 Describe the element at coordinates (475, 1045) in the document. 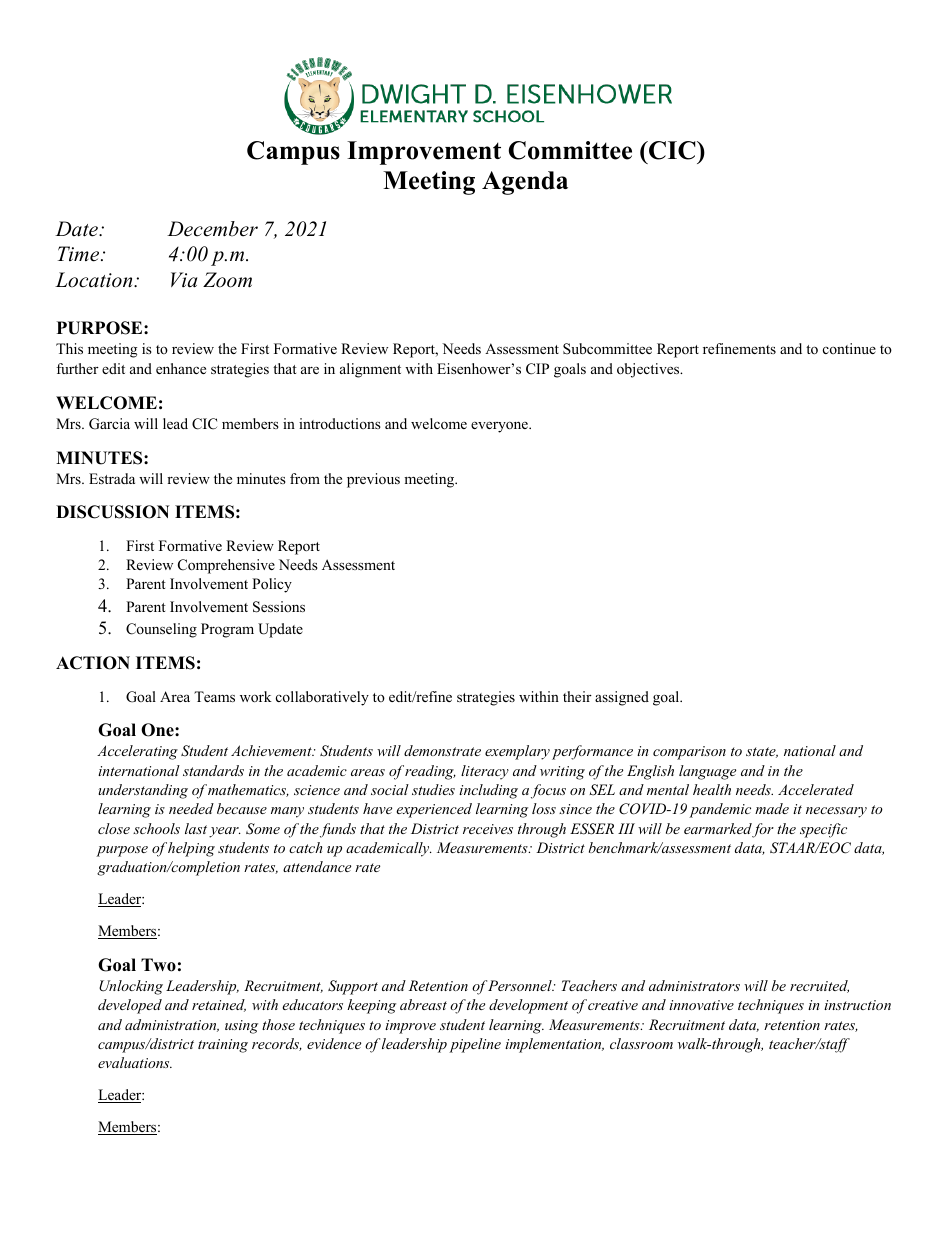

I see `pipeline` at that location.
